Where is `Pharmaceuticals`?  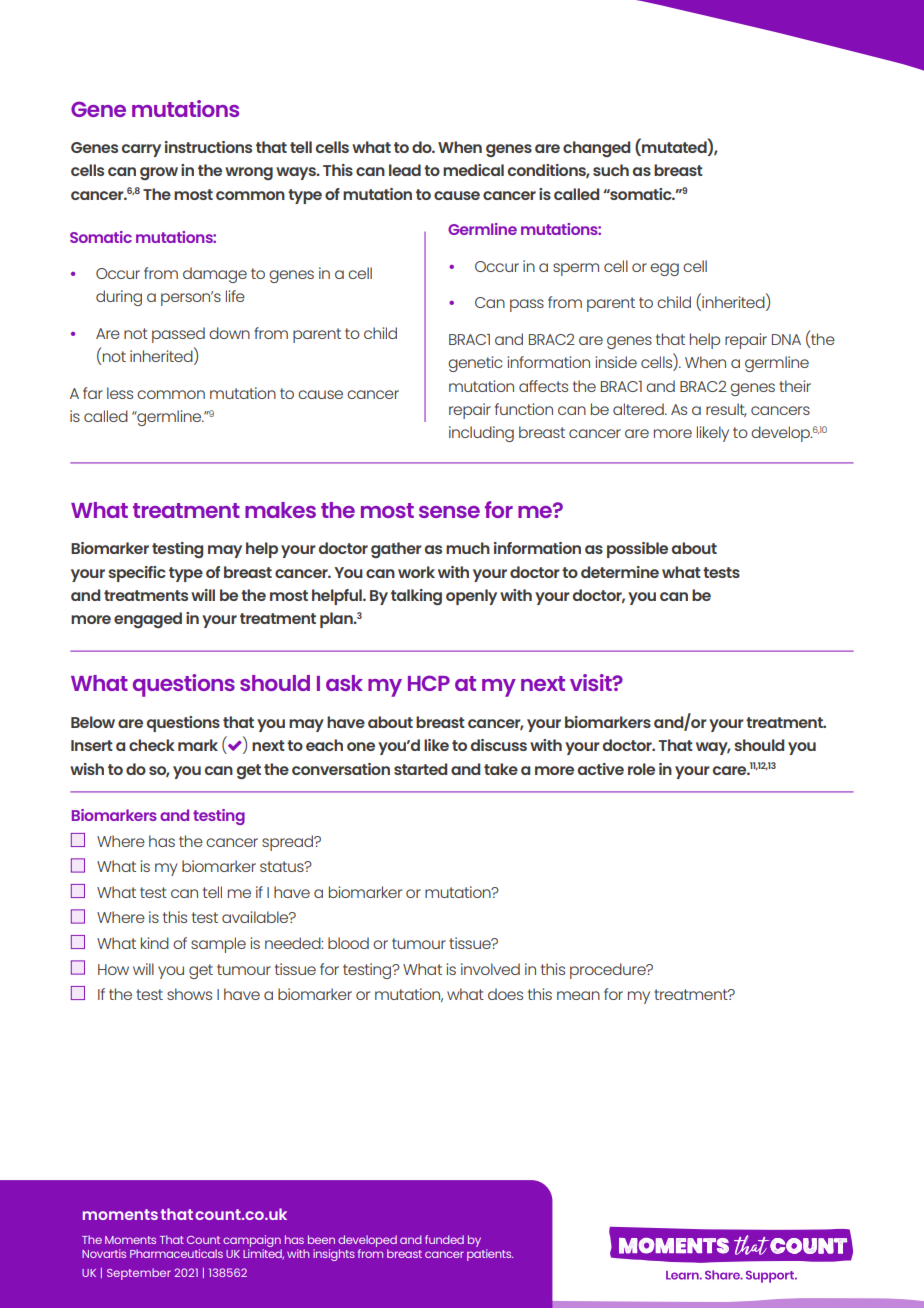
Pharmaceuticals is located at coordinates (176, 1253).
